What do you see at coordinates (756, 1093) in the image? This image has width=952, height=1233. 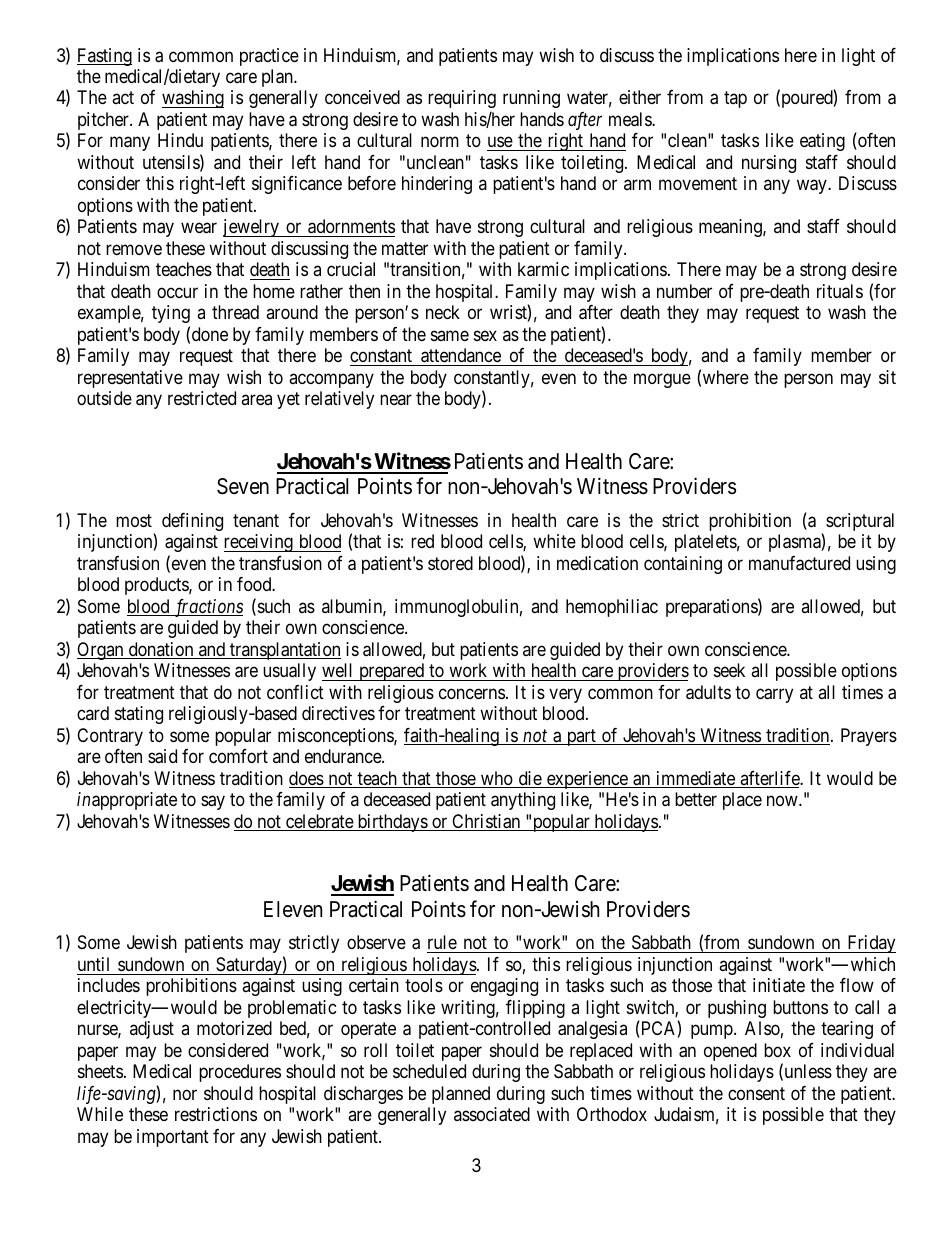 I see `consent` at bounding box center [756, 1093].
